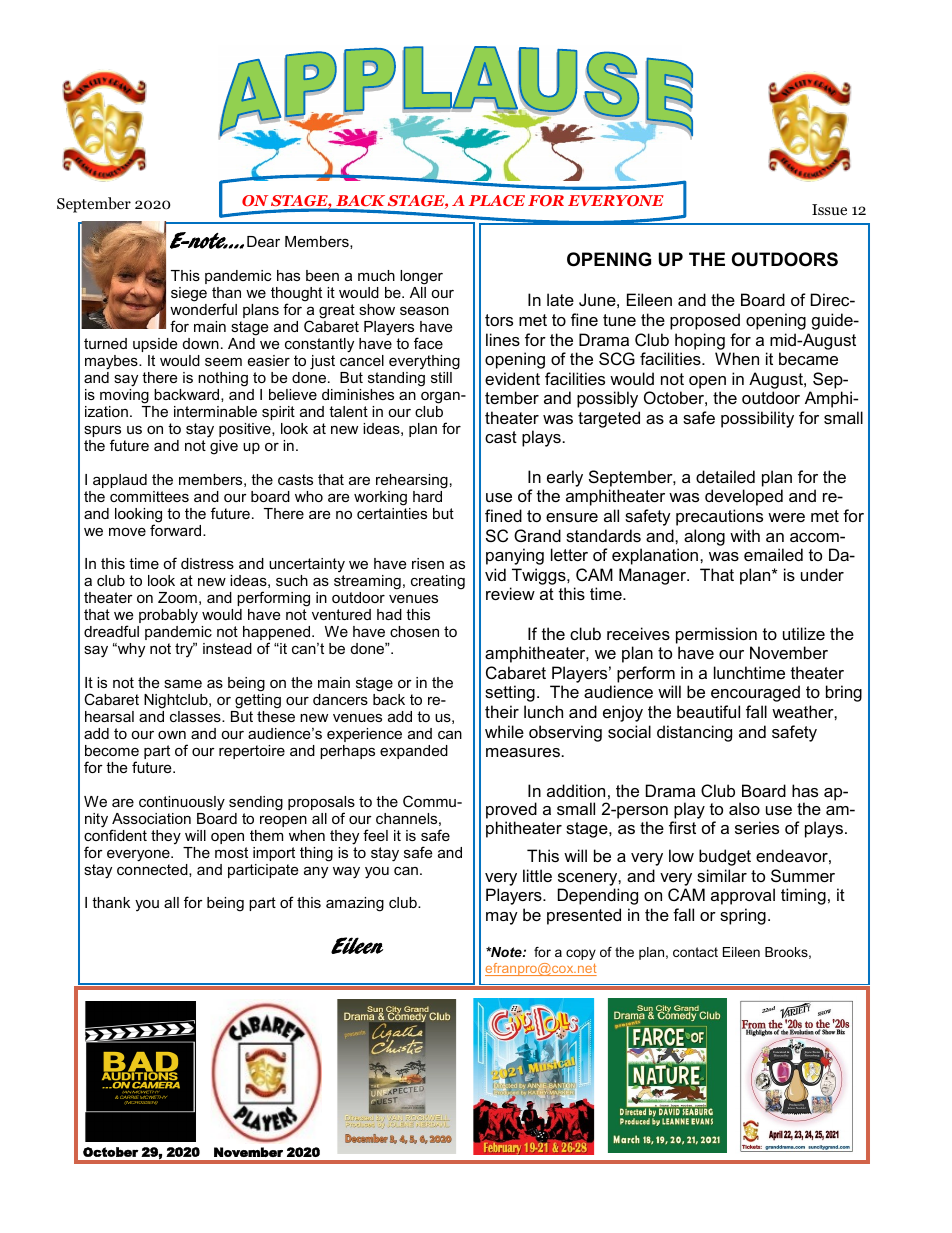 The width and height of the page is (952, 1233). I want to click on permission, so click(716, 635).
